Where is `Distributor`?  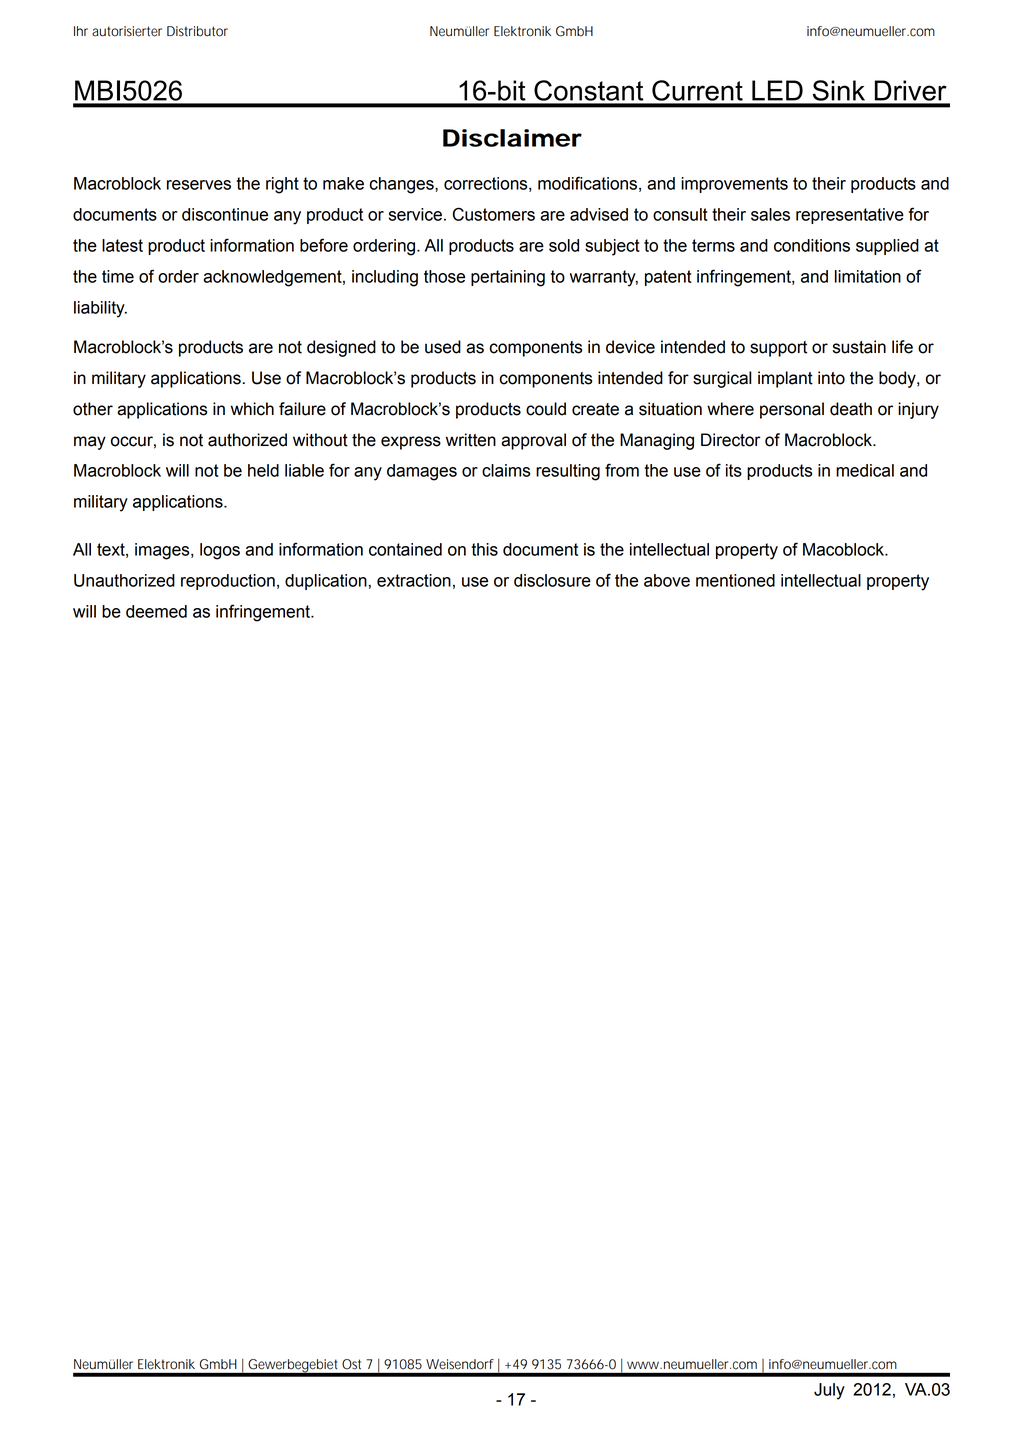 Distributor is located at coordinates (197, 31).
